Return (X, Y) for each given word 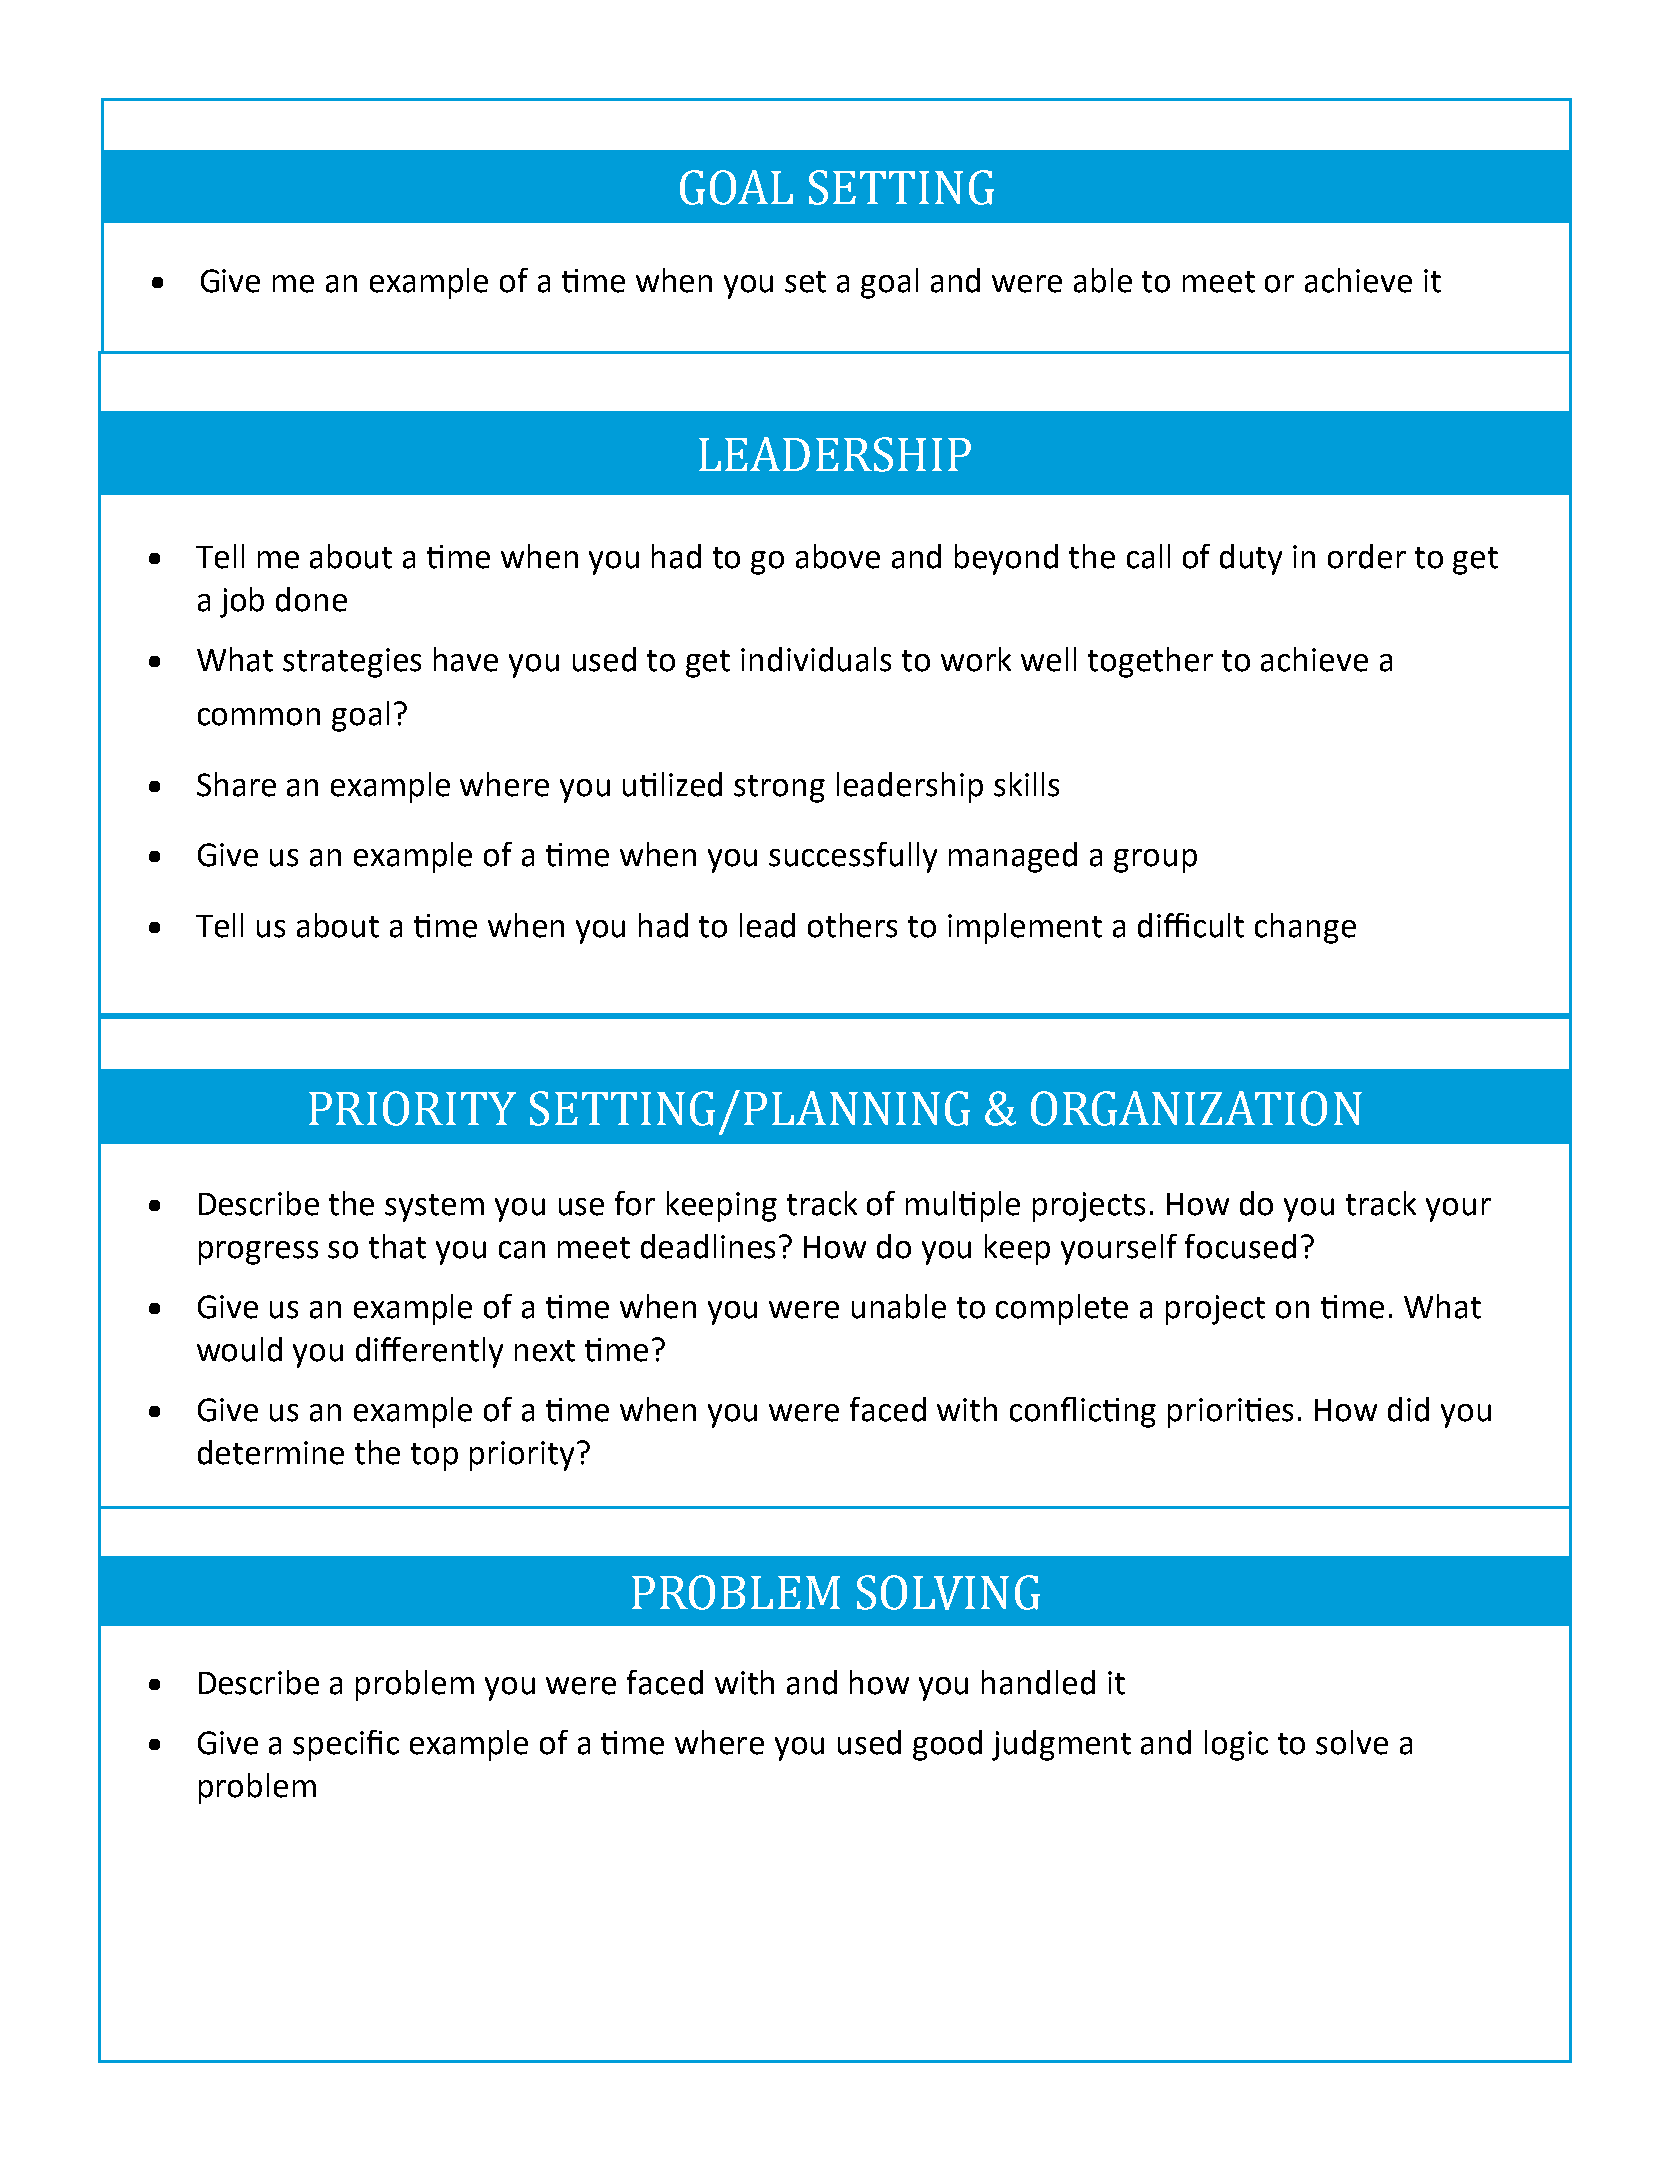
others (852, 925)
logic (1236, 1745)
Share (236, 784)
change (1305, 928)
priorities (1230, 1413)
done (311, 599)
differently (429, 1352)
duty (1251, 559)
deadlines (708, 1246)
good (947, 1745)
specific (346, 1745)
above (838, 556)
